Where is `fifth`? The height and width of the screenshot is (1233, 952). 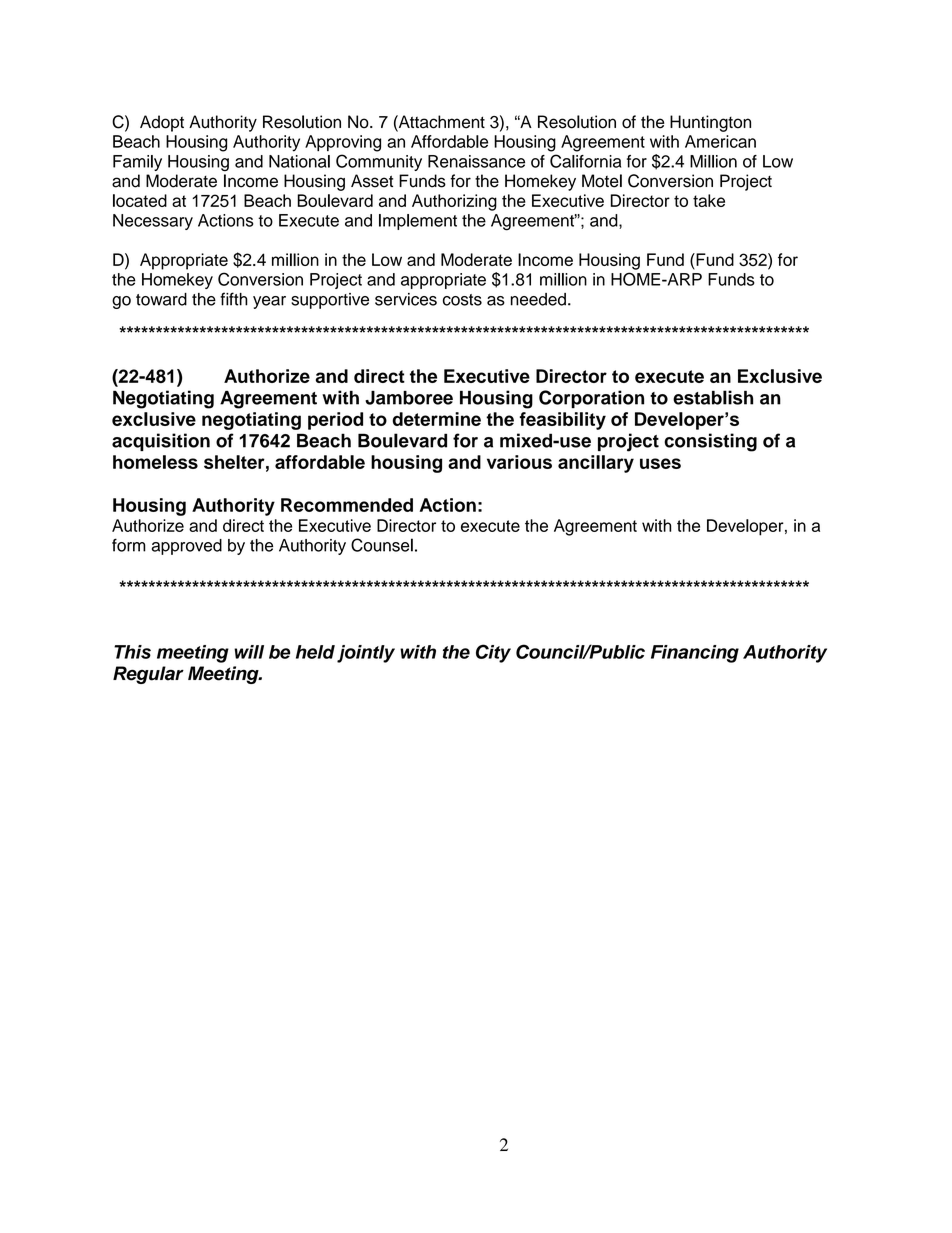 fifth is located at coordinates (234, 299).
